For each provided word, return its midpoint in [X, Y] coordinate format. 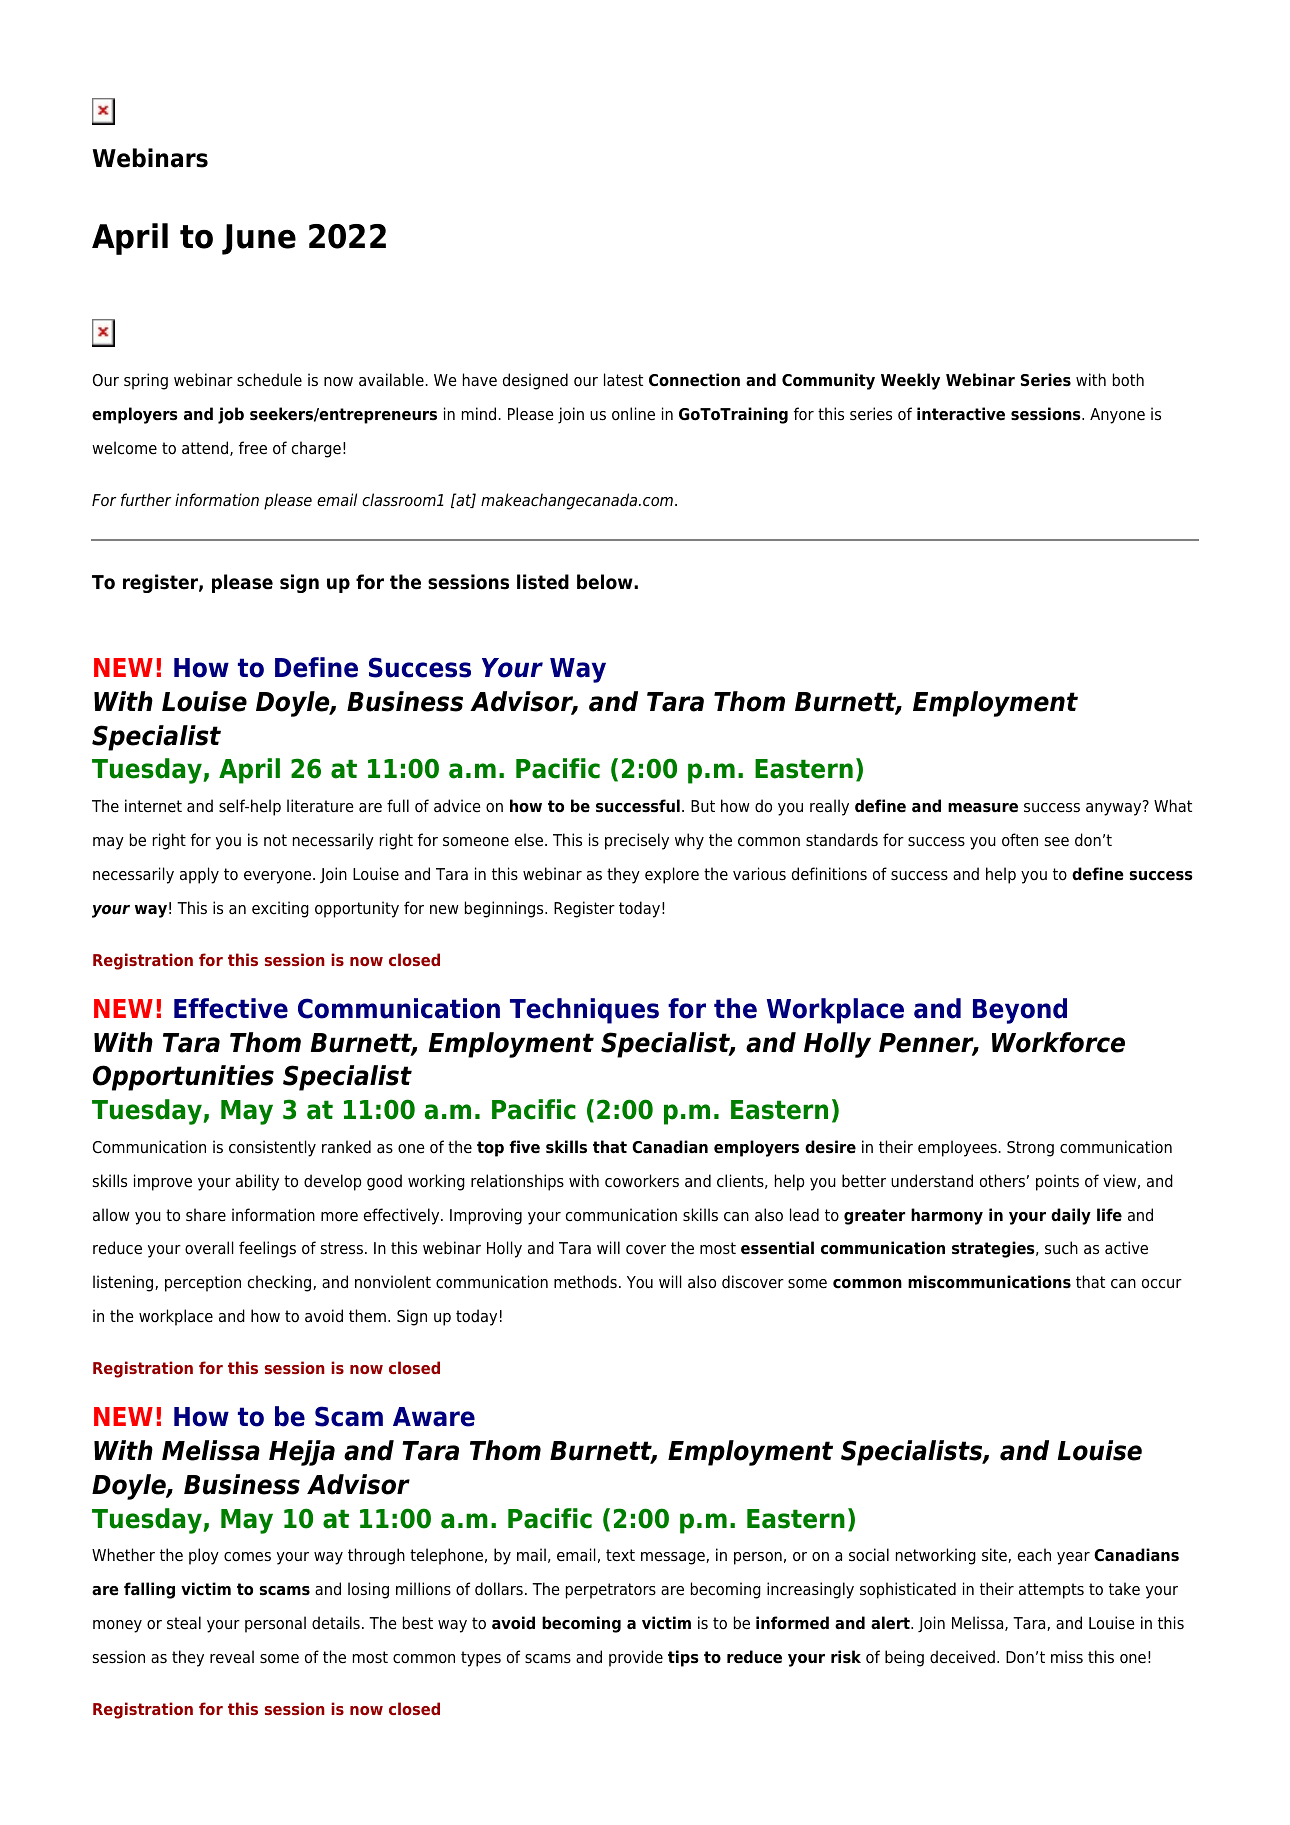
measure [983, 808]
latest [623, 380]
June [259, 239]
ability [257, 1182]
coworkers [642, 1181]
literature [320, 806]
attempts [1051, 1591]
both [1128, 380]
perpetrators [611, 1591]
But [703, 806]
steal [184, 1623]
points [1057, 1182]
